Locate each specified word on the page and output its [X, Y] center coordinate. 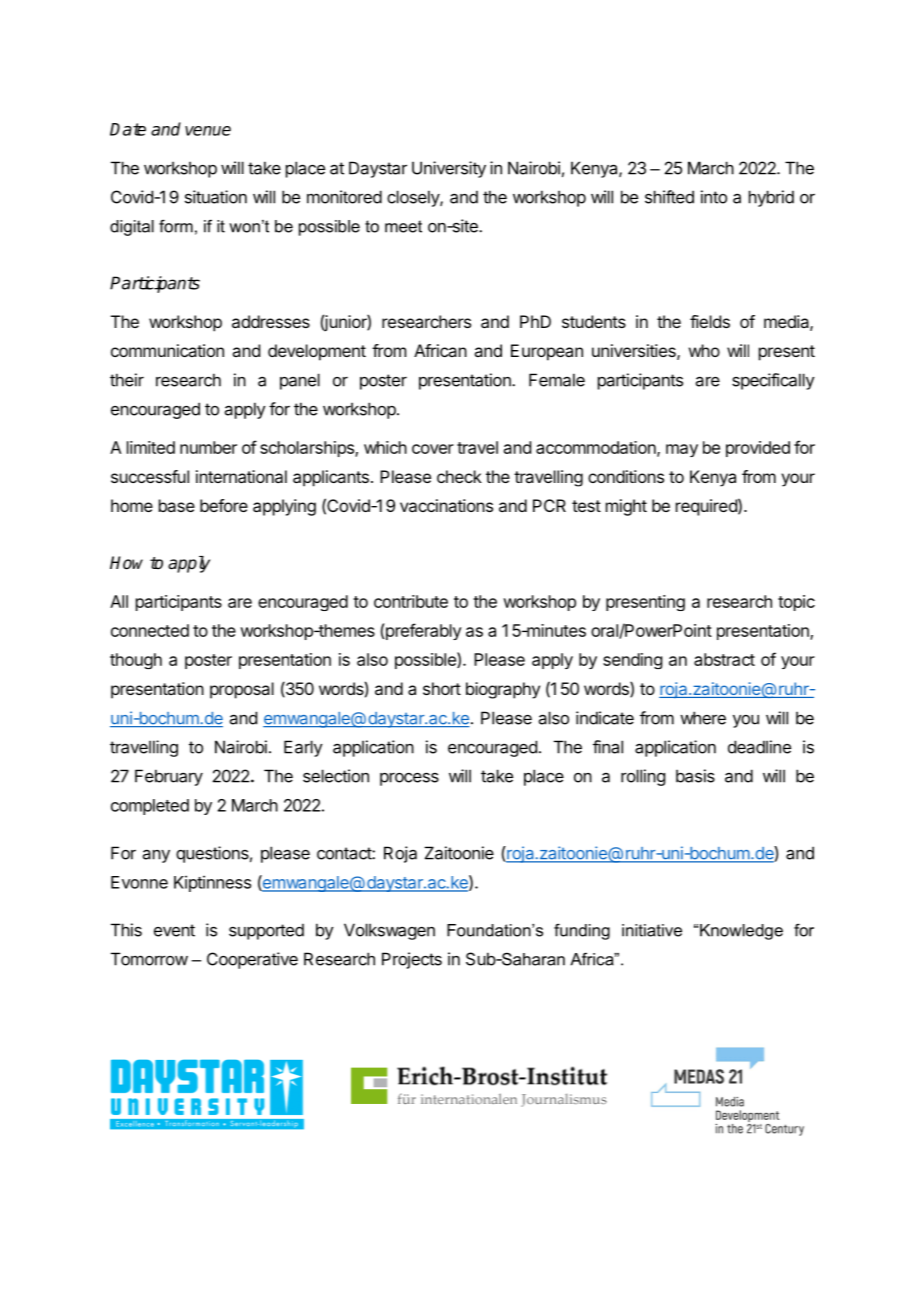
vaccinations [446, 505]
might [626, 507]
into [714, 197]
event [174, 930]
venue [208, 131]
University [449, 169]
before [224, 505]
